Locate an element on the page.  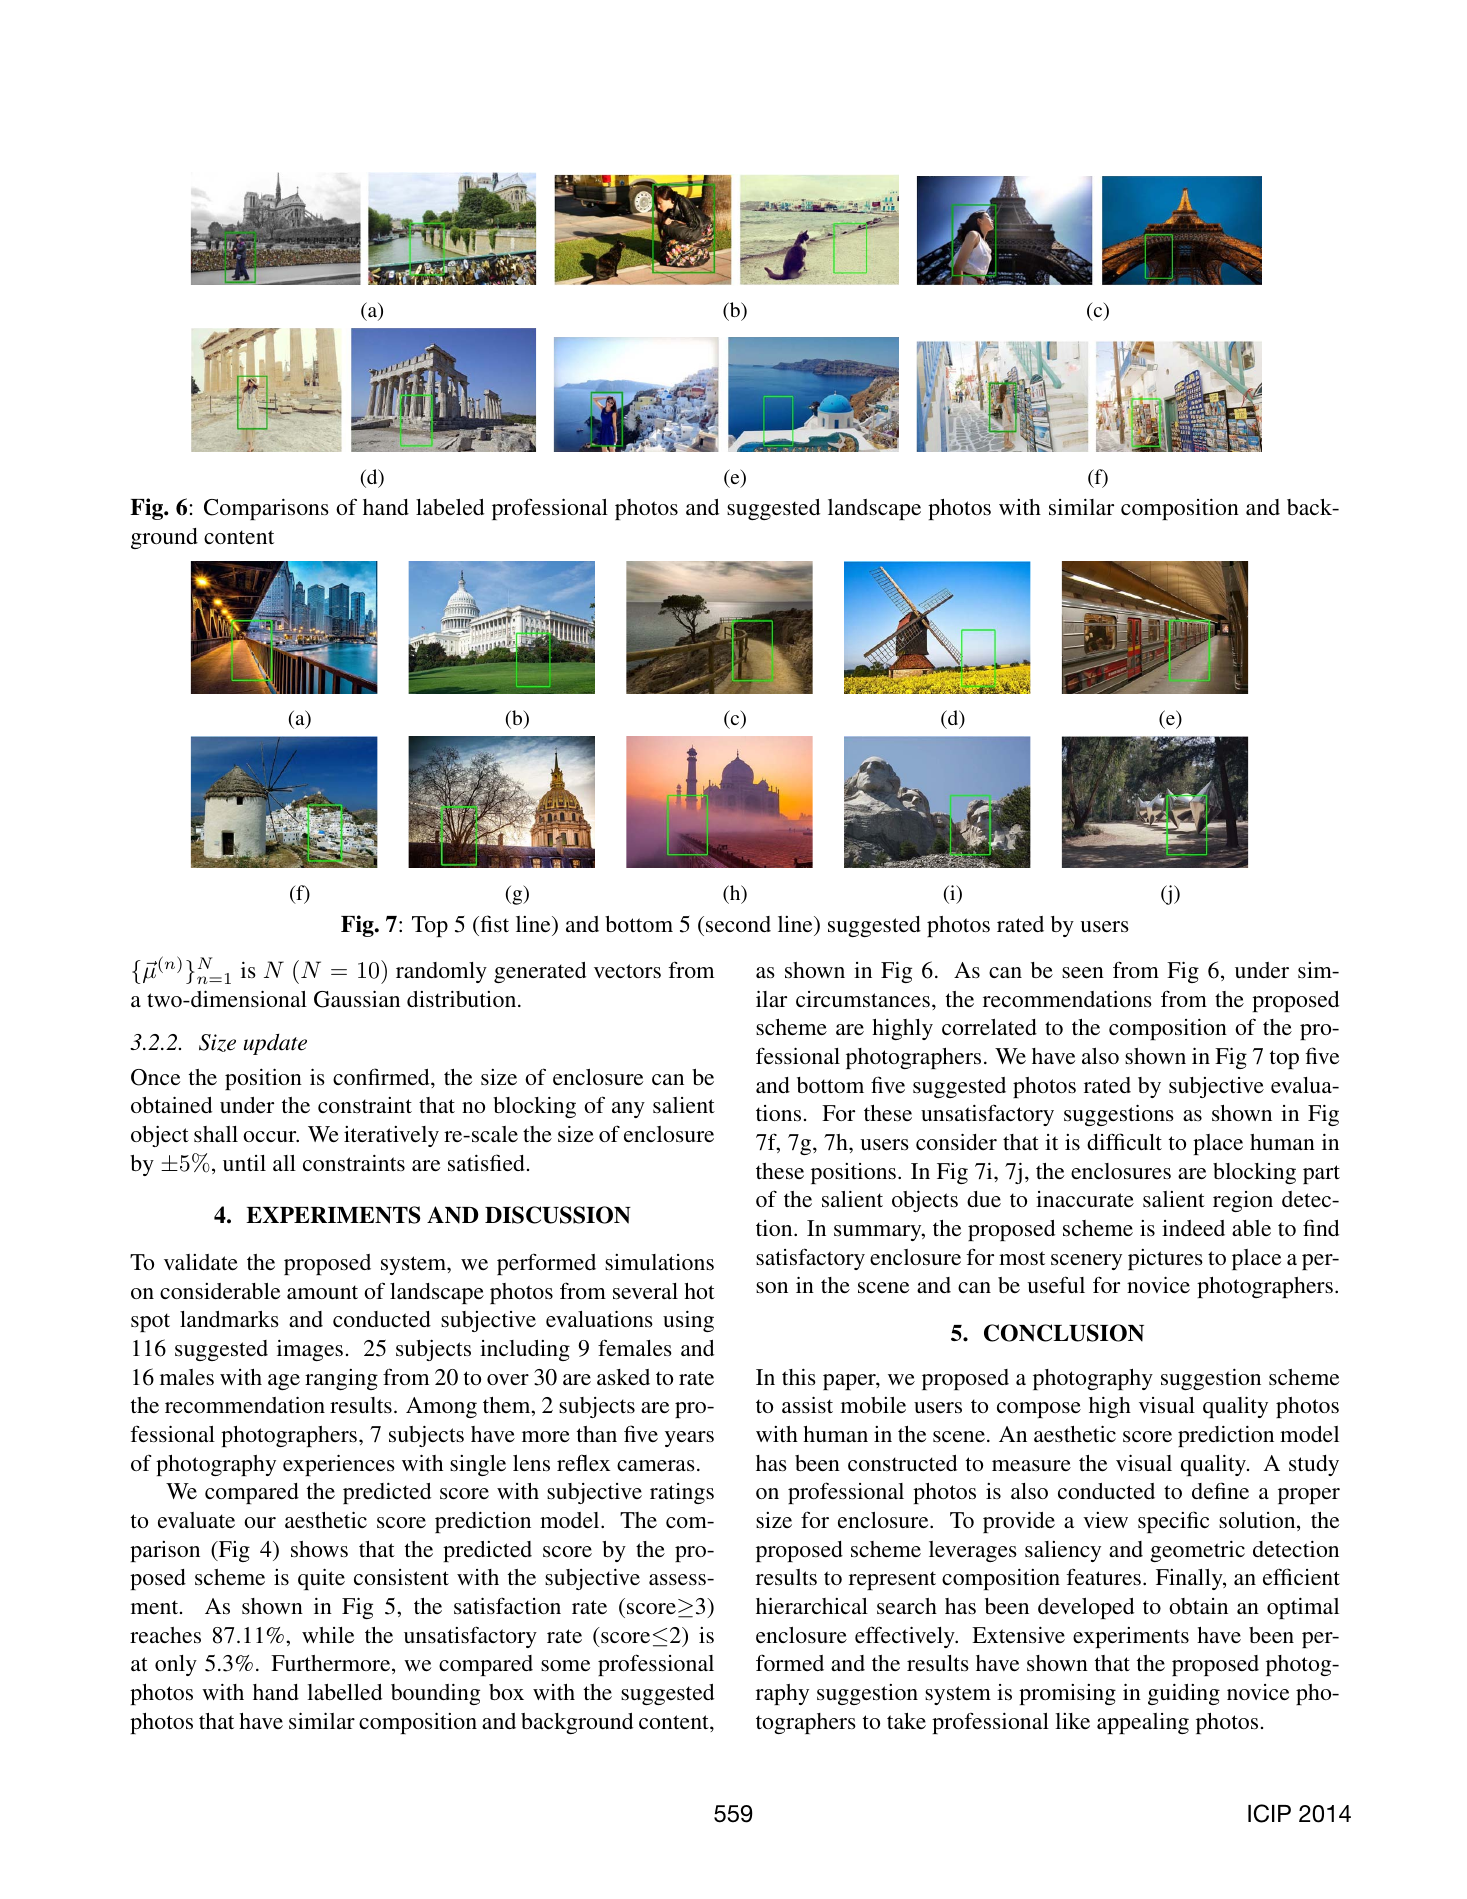
any is located at coordinates (628, 1110).
